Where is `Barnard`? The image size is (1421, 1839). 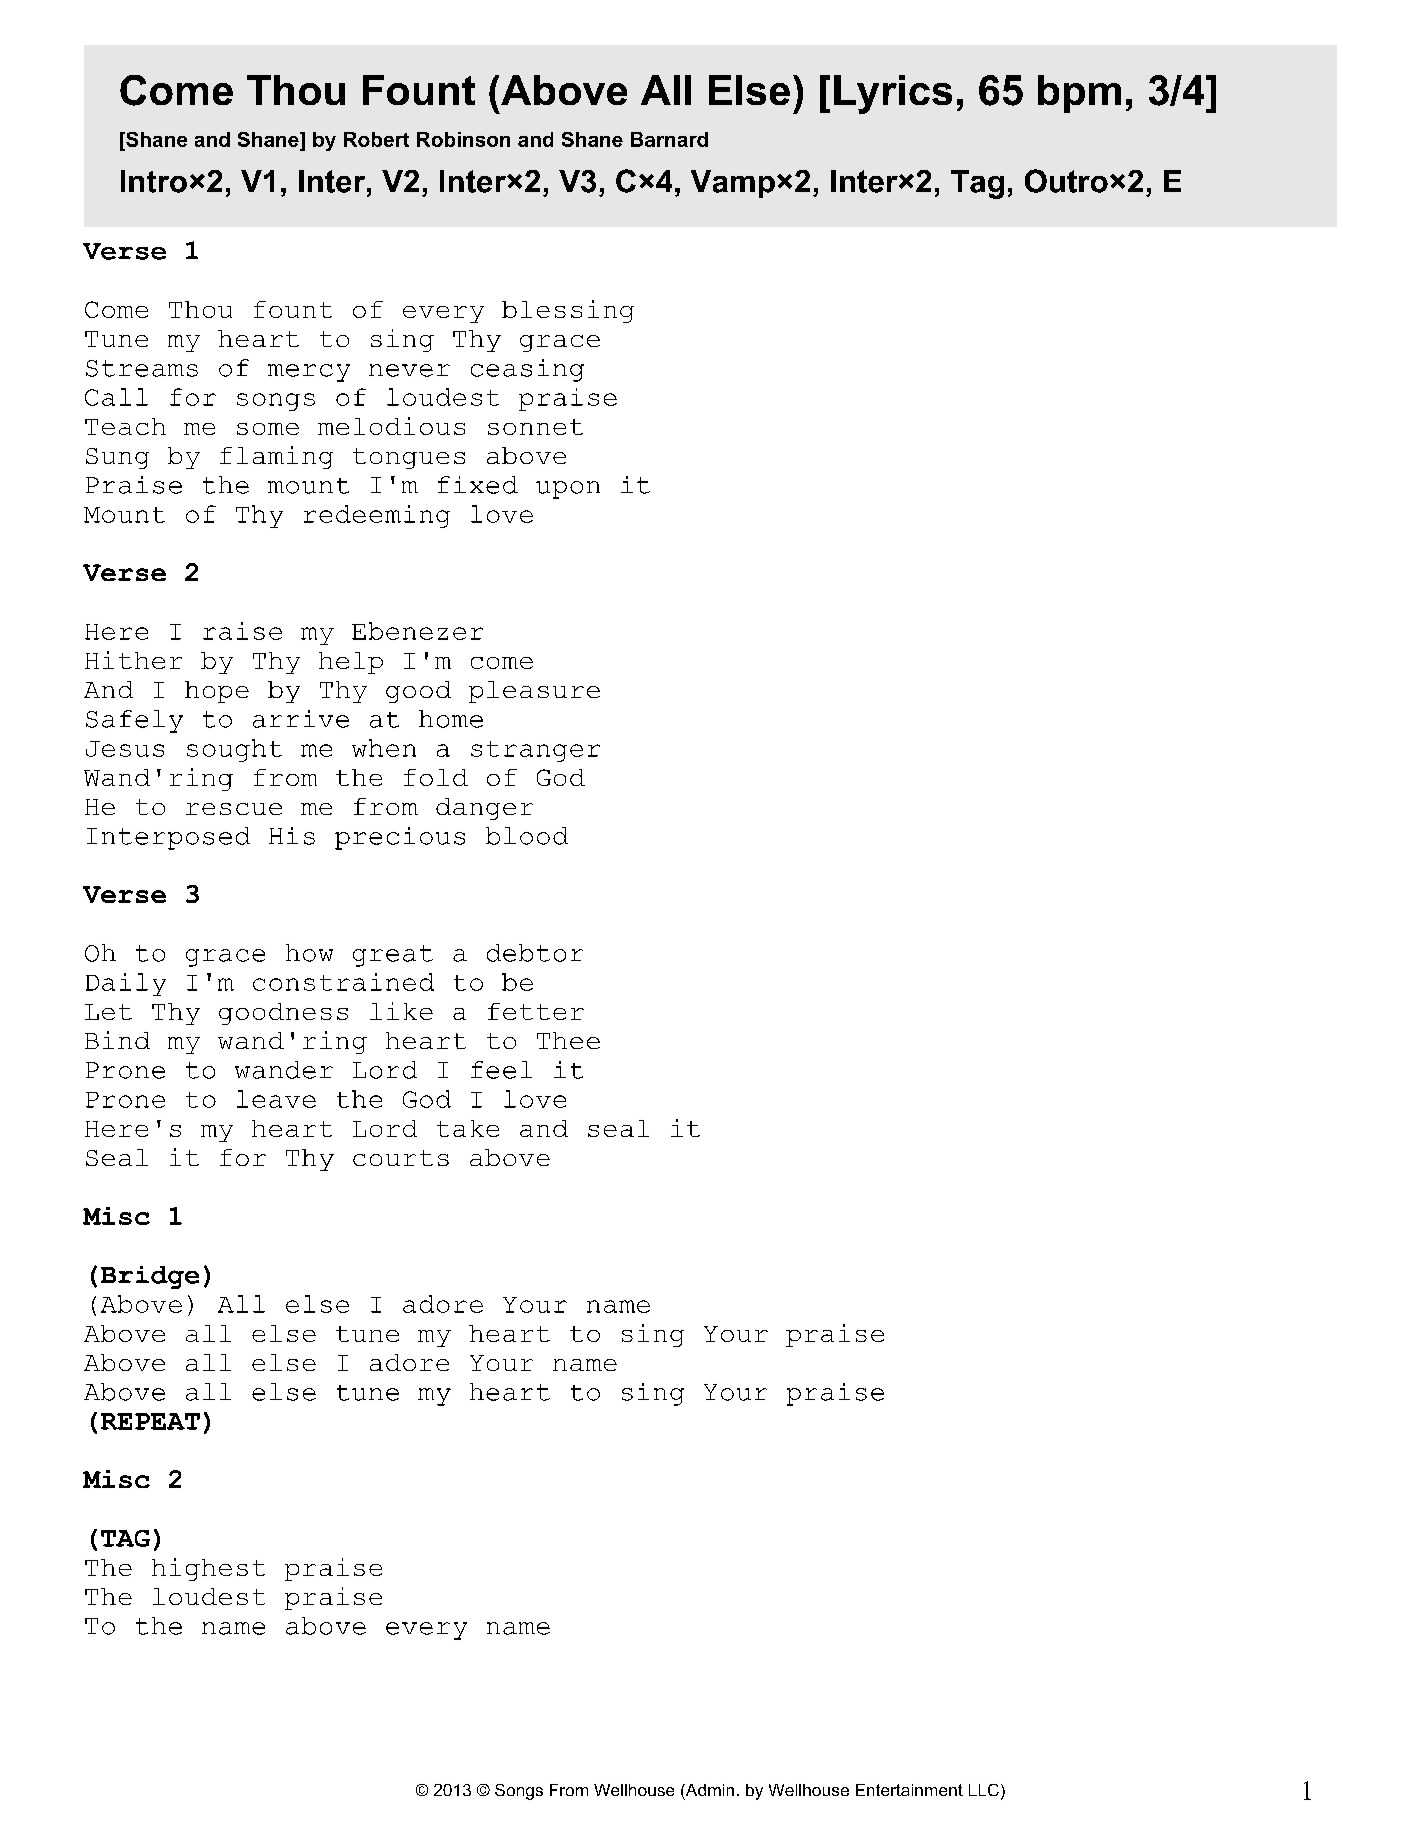
Barnard is located at coordinates (669, 139).
